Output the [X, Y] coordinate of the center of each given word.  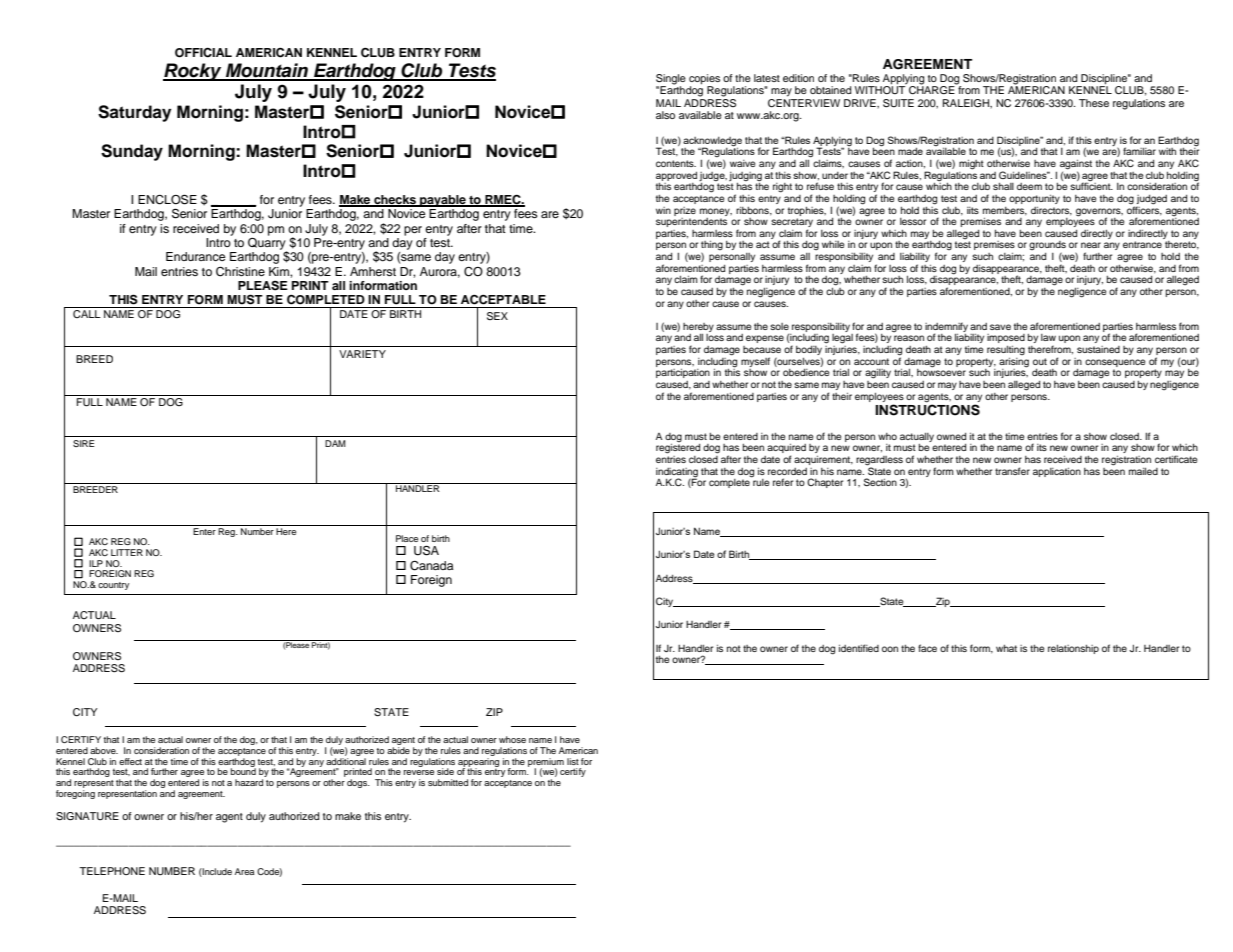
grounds [1047, 247]
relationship [1073, 649]
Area [244, 871]
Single [671, 80]
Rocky [193, 72]
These [1094, 103]
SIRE [83, 443]
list [573, 761]
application [1057, 472]
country [113, 586]
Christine [240, 272]
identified [859, 648]
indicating [677, 473]
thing [712, 247]
